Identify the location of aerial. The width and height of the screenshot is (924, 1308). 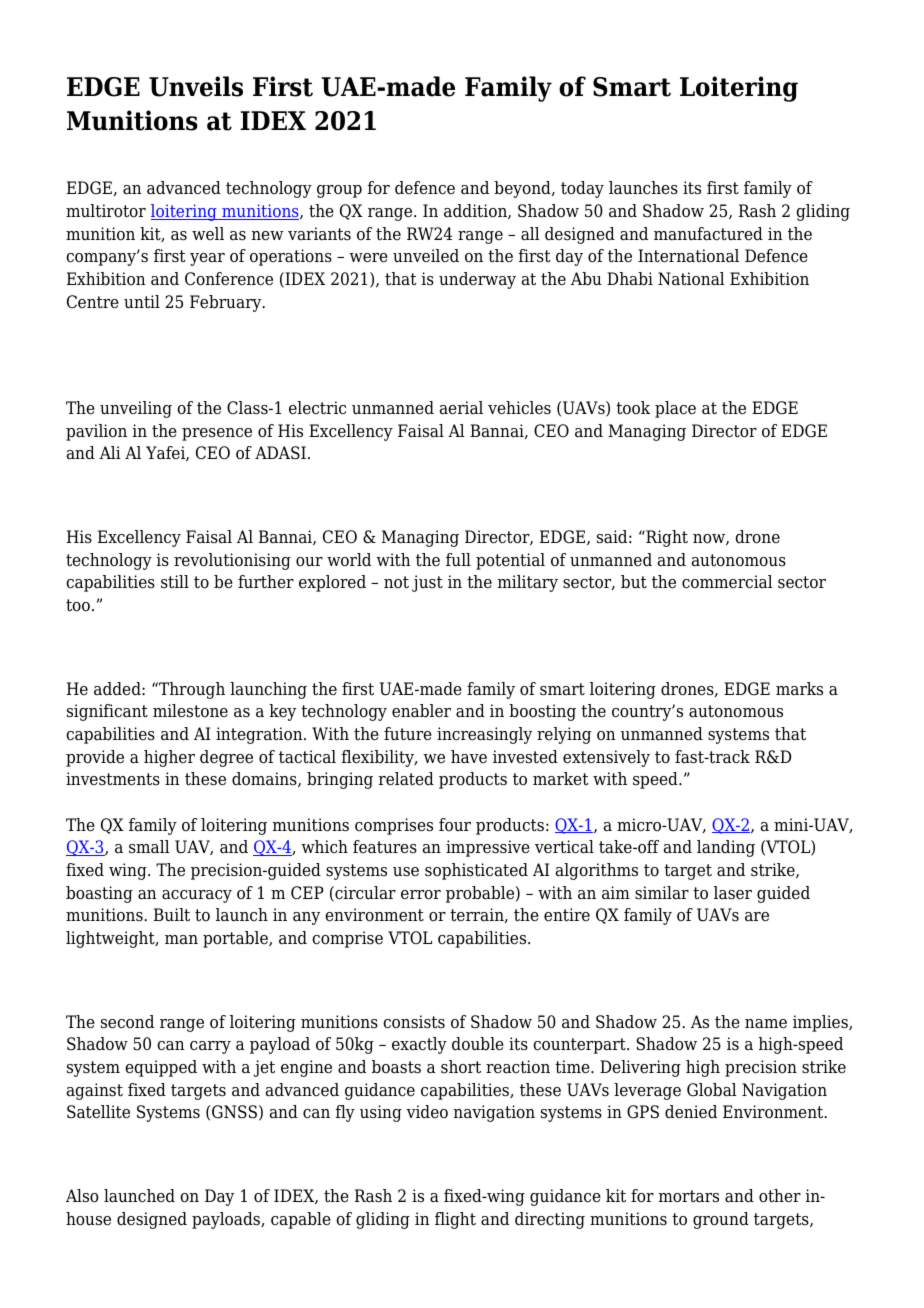
(461, 408).
